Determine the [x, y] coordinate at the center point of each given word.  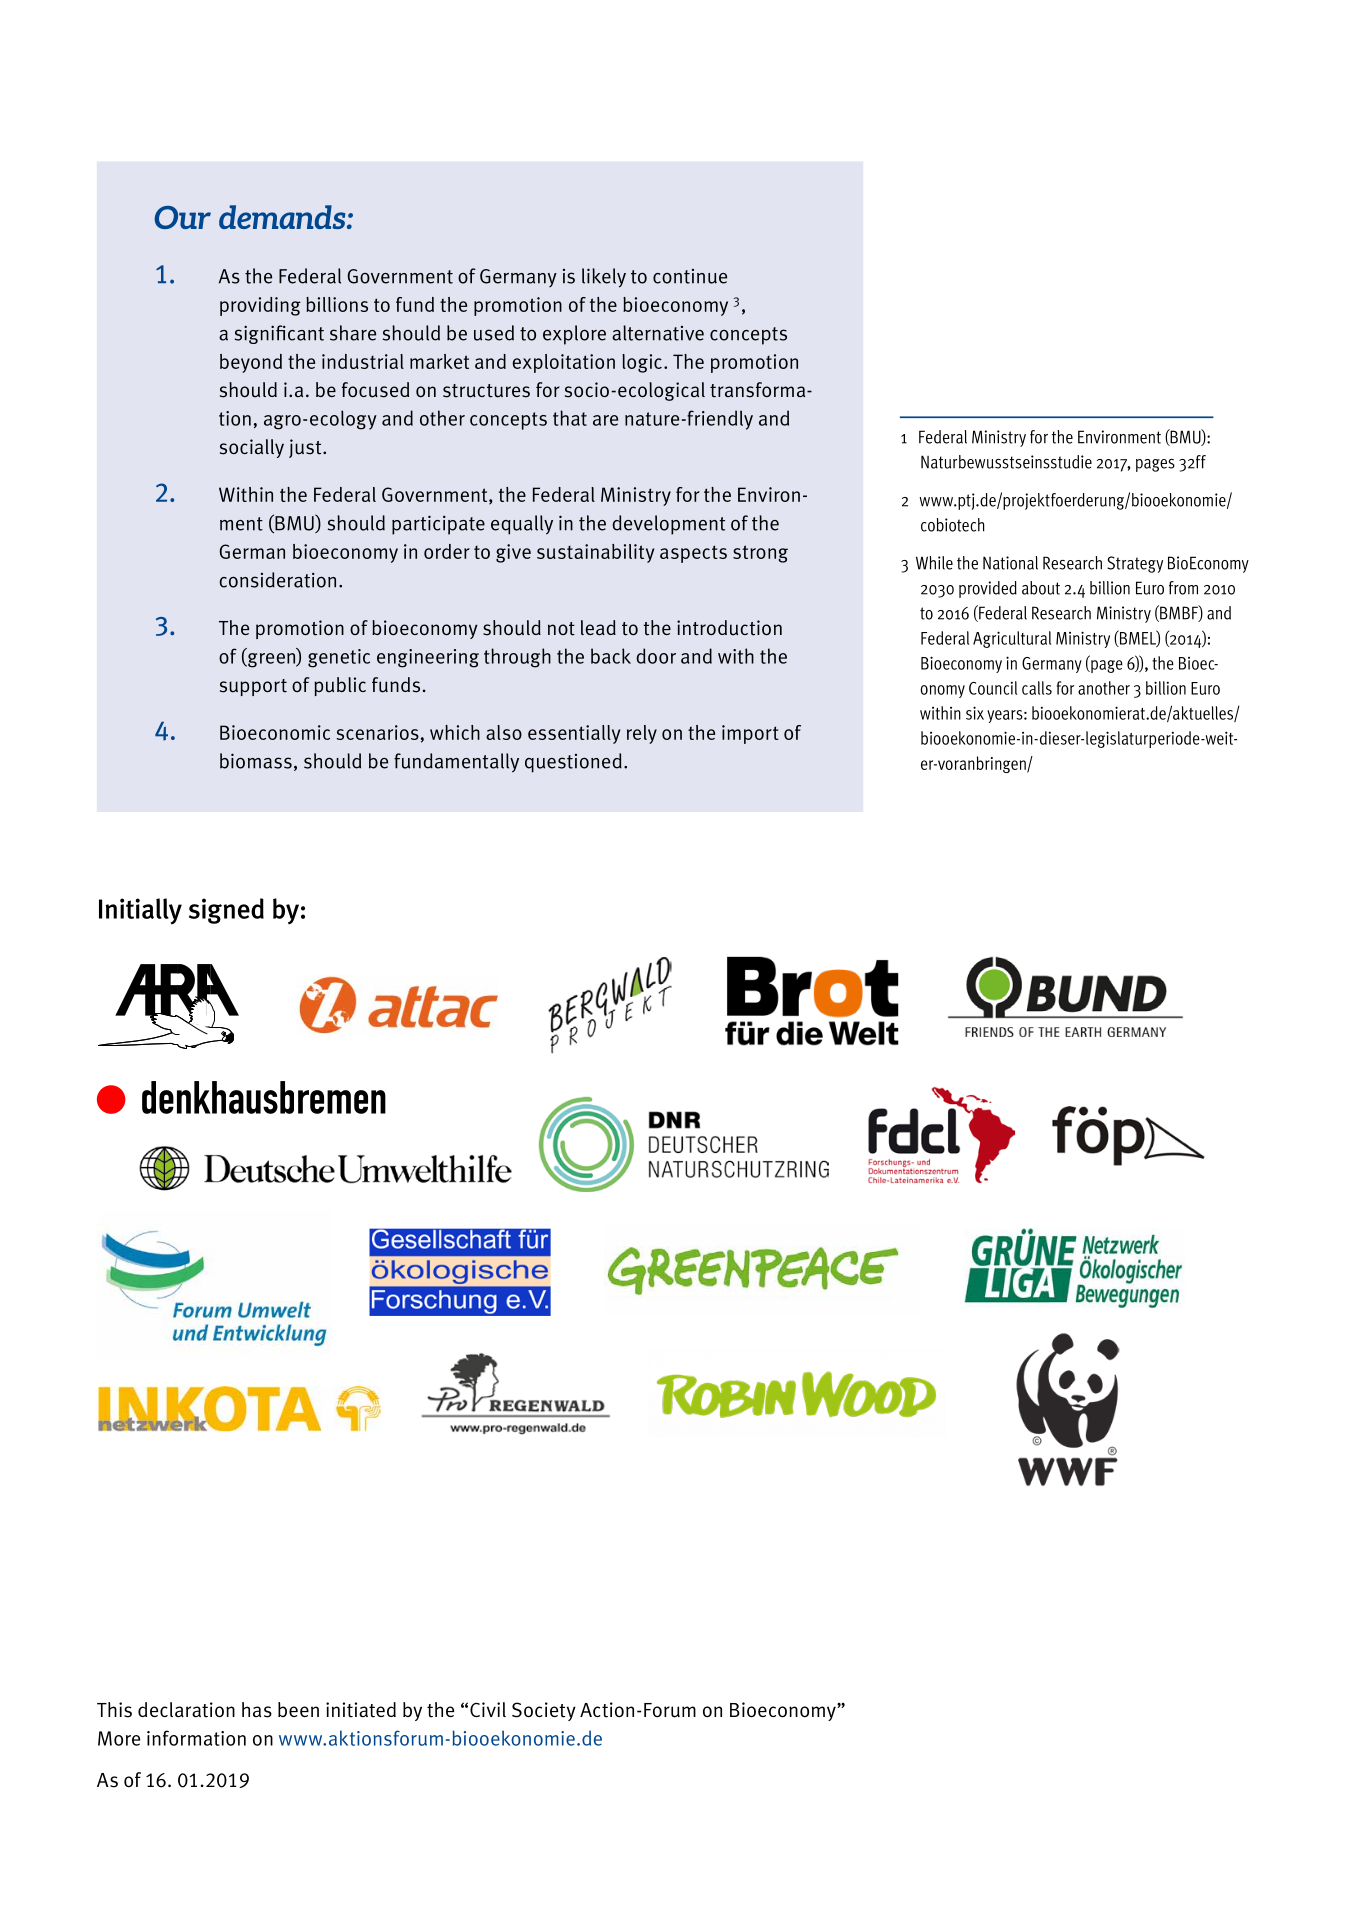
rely [642, 734]
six [975, 713]
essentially [574, 734]
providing [260, 306]
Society [544, 1711]
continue [690, 276]
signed [226, 911]
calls [1037, 688]
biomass [256, 761]
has [257, 1710]
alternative [658, 333]
